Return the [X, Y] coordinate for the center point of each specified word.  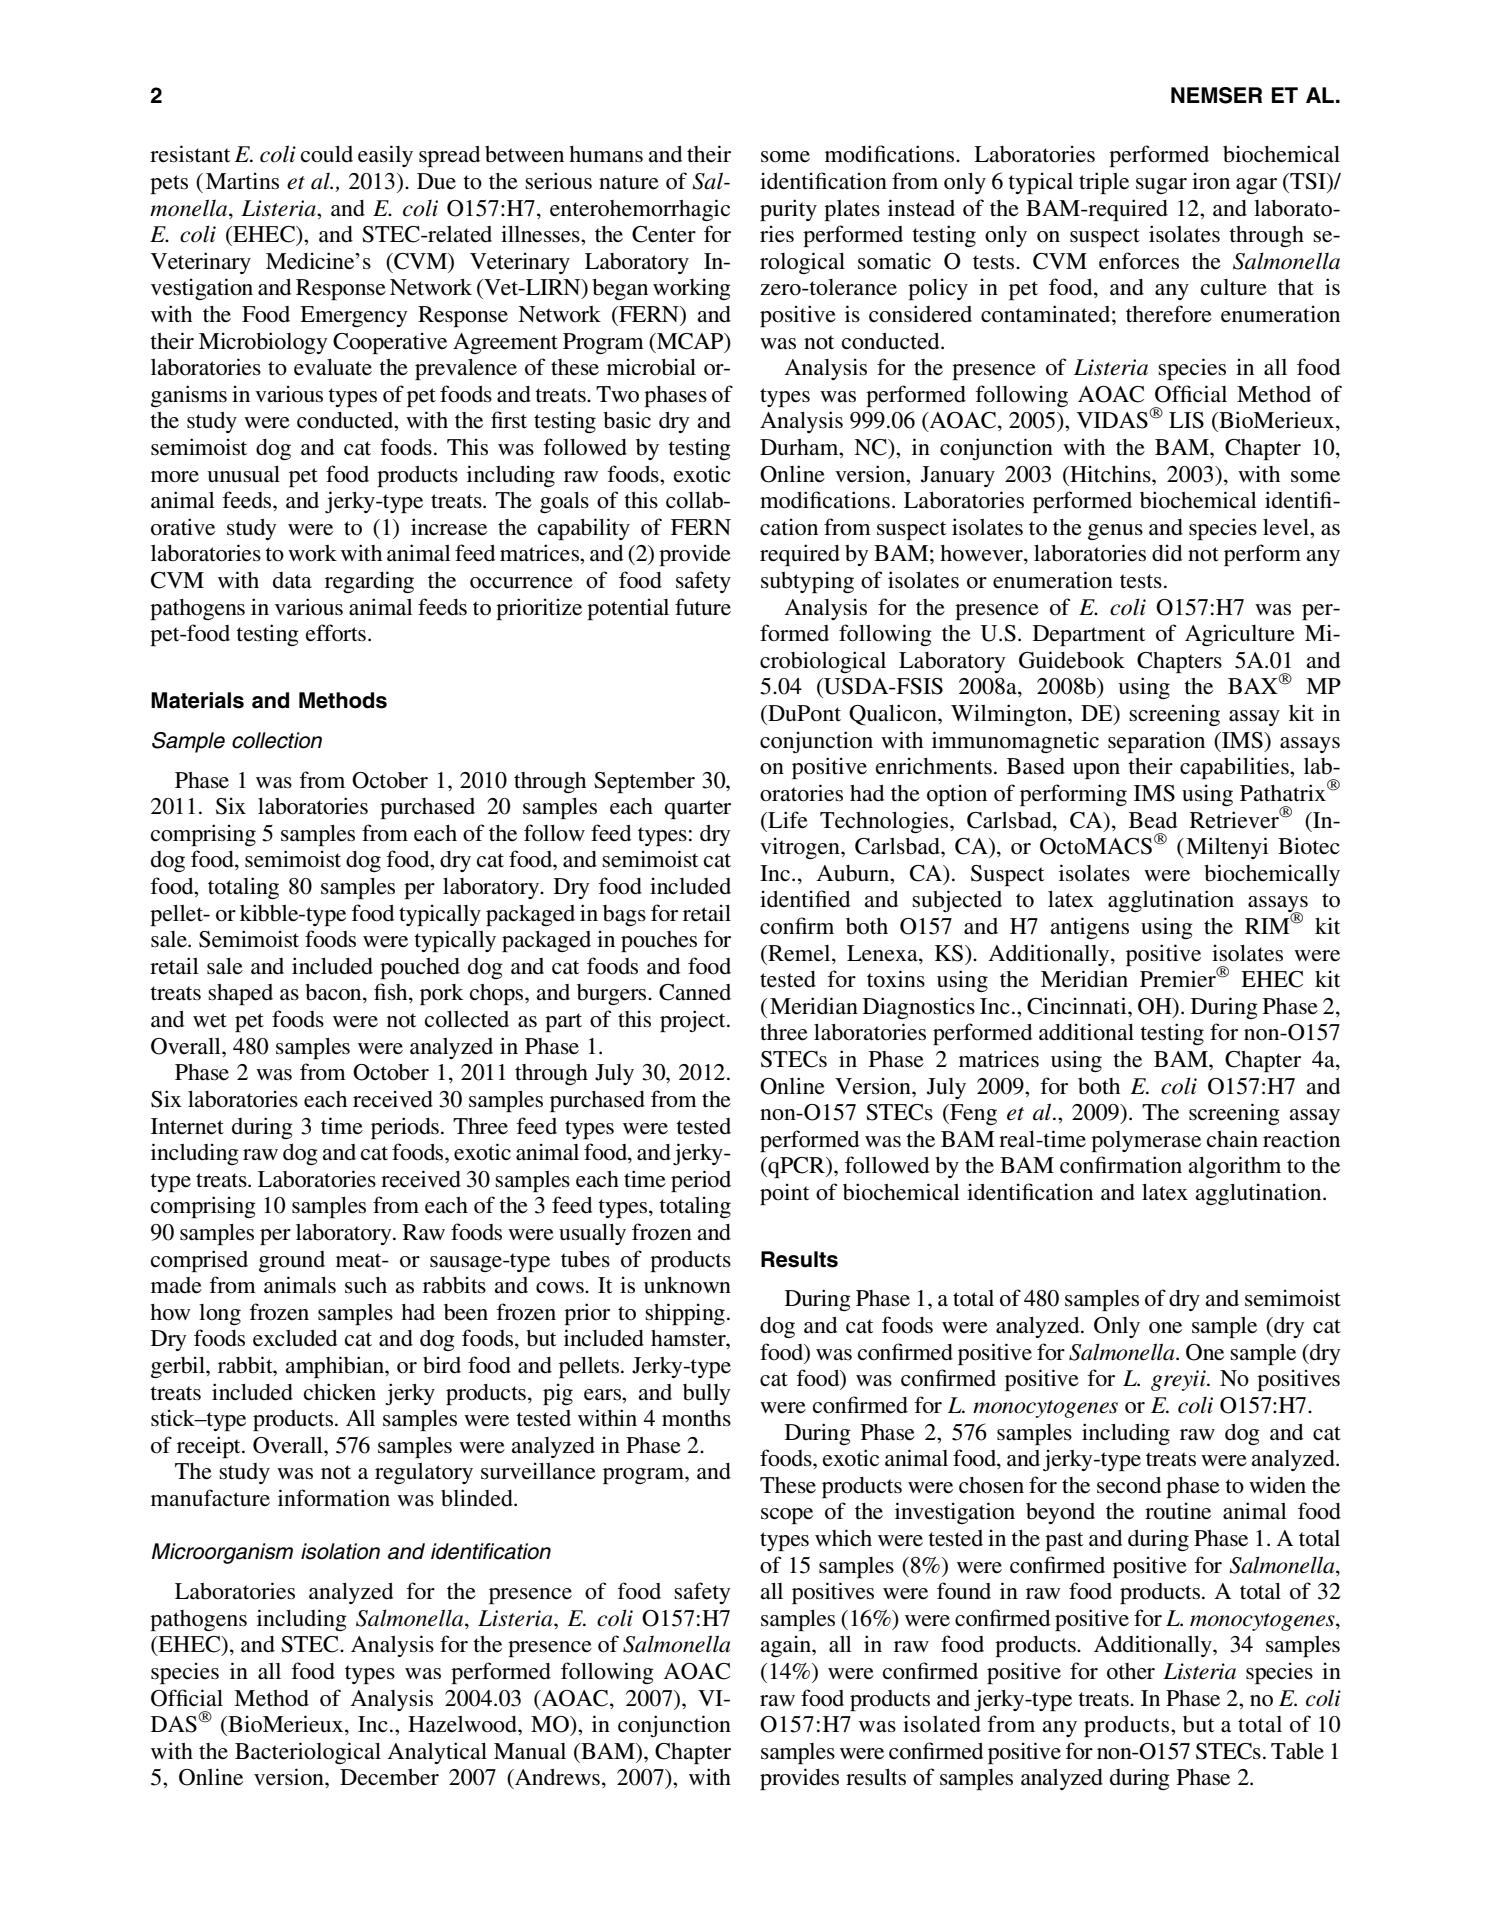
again [786, 1646]
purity [788, 210]
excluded [295, 1338]
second [1129, 1485]
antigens [1089, 928]
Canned [695, 992]
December [389, 1777]
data [292, 580]
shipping [685, 1314]
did [1167, 553]
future [703, 607]
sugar [1161, 186]
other [1131, 1671]
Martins [242, 181]
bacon [334, 993]
